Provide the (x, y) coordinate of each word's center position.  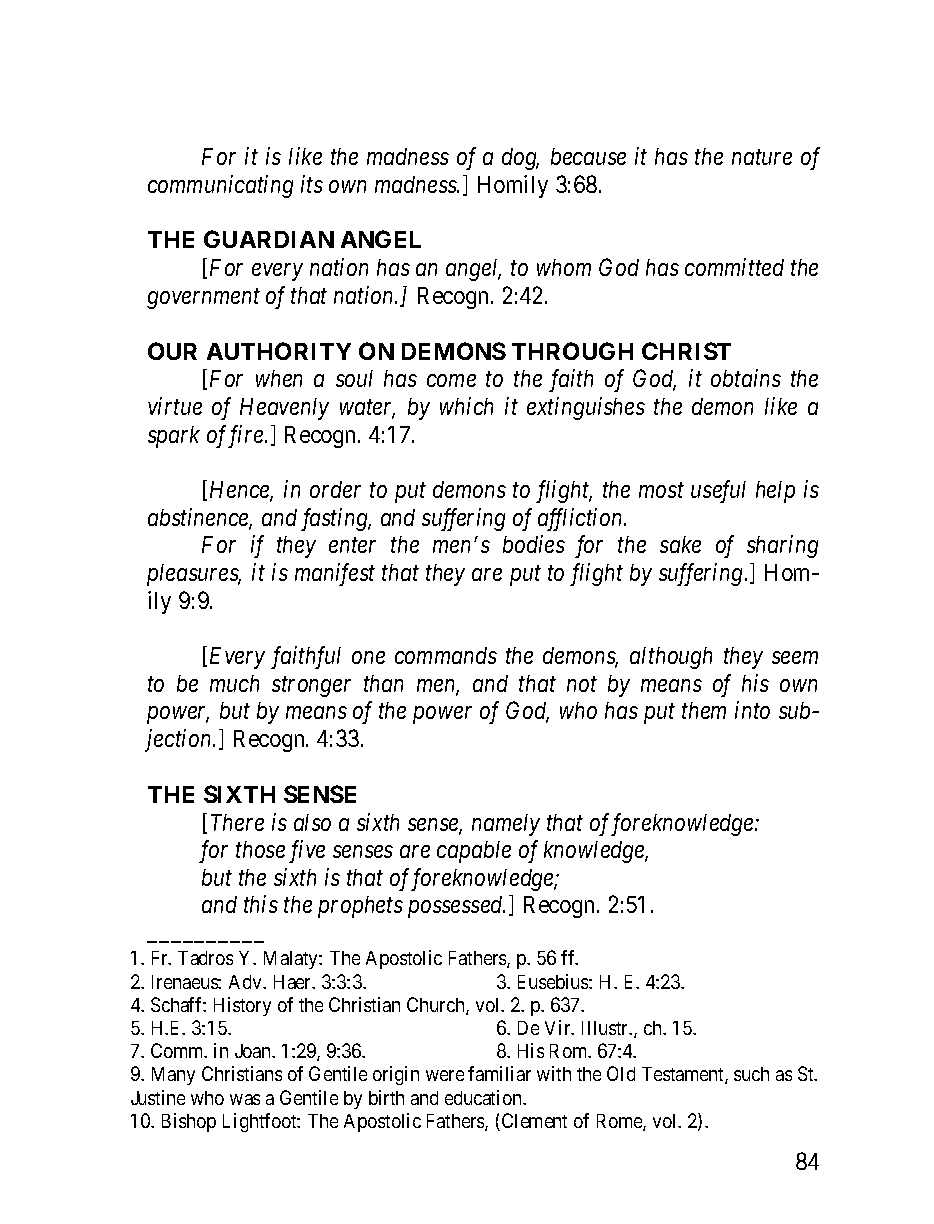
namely (506, 825)
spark (174, 437)
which (466, 406)
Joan (254, 1051)
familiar (499, 1073)
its (312, 184)
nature (762, 157)
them (704, 710)
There (237, 822)
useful (718, 491)
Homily (513, 186)
